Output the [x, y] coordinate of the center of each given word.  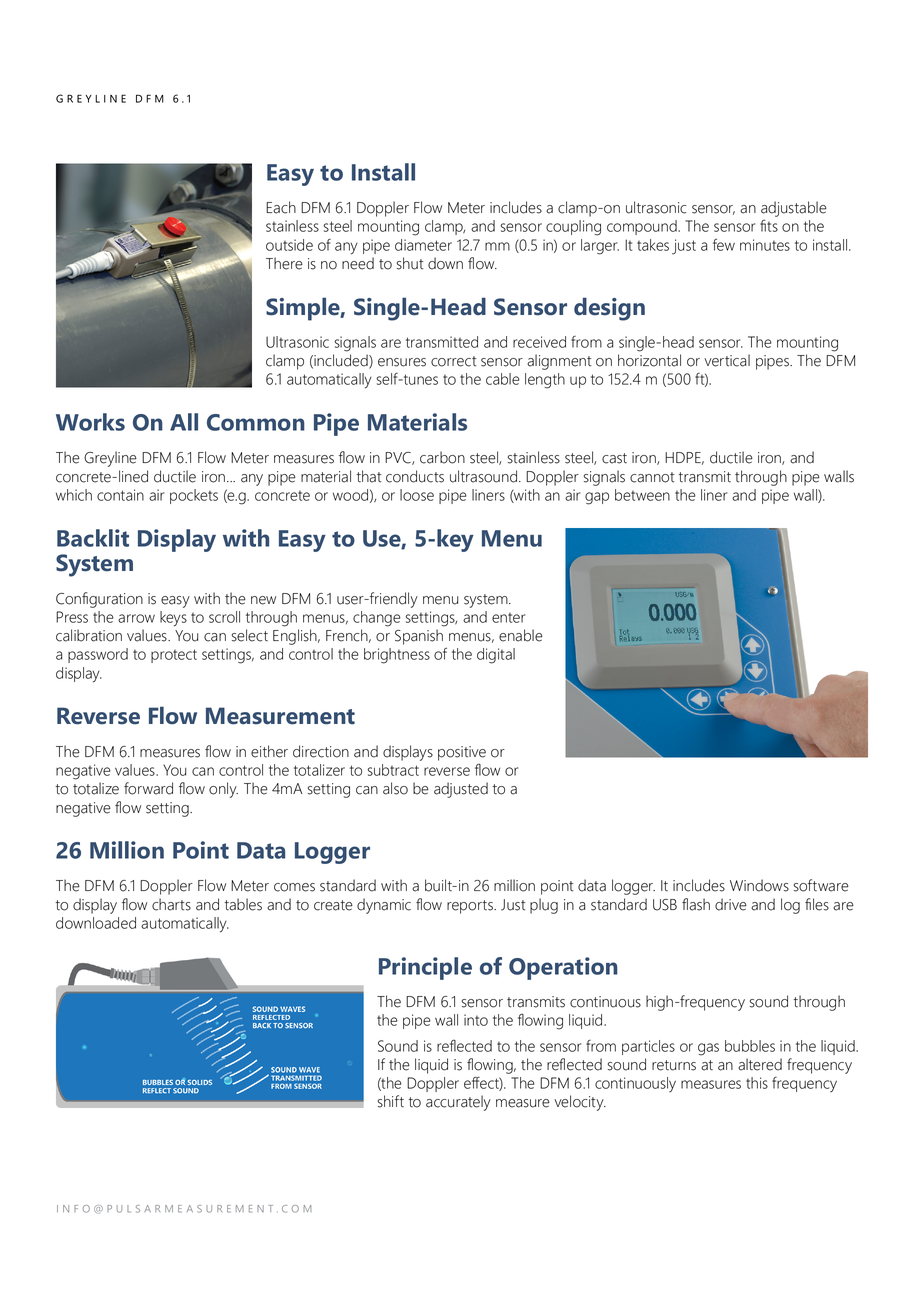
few [724, 244]
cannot [652, 477]
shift [391, 1101]
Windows [759, 885]
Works [90, 422]
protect [174, 656]
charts [171, 904]
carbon [442, 457]
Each [281, 207]
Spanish [419, 637]
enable [521, 635]
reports [471, 907]
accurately [458, 1103]
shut [410, 263]
